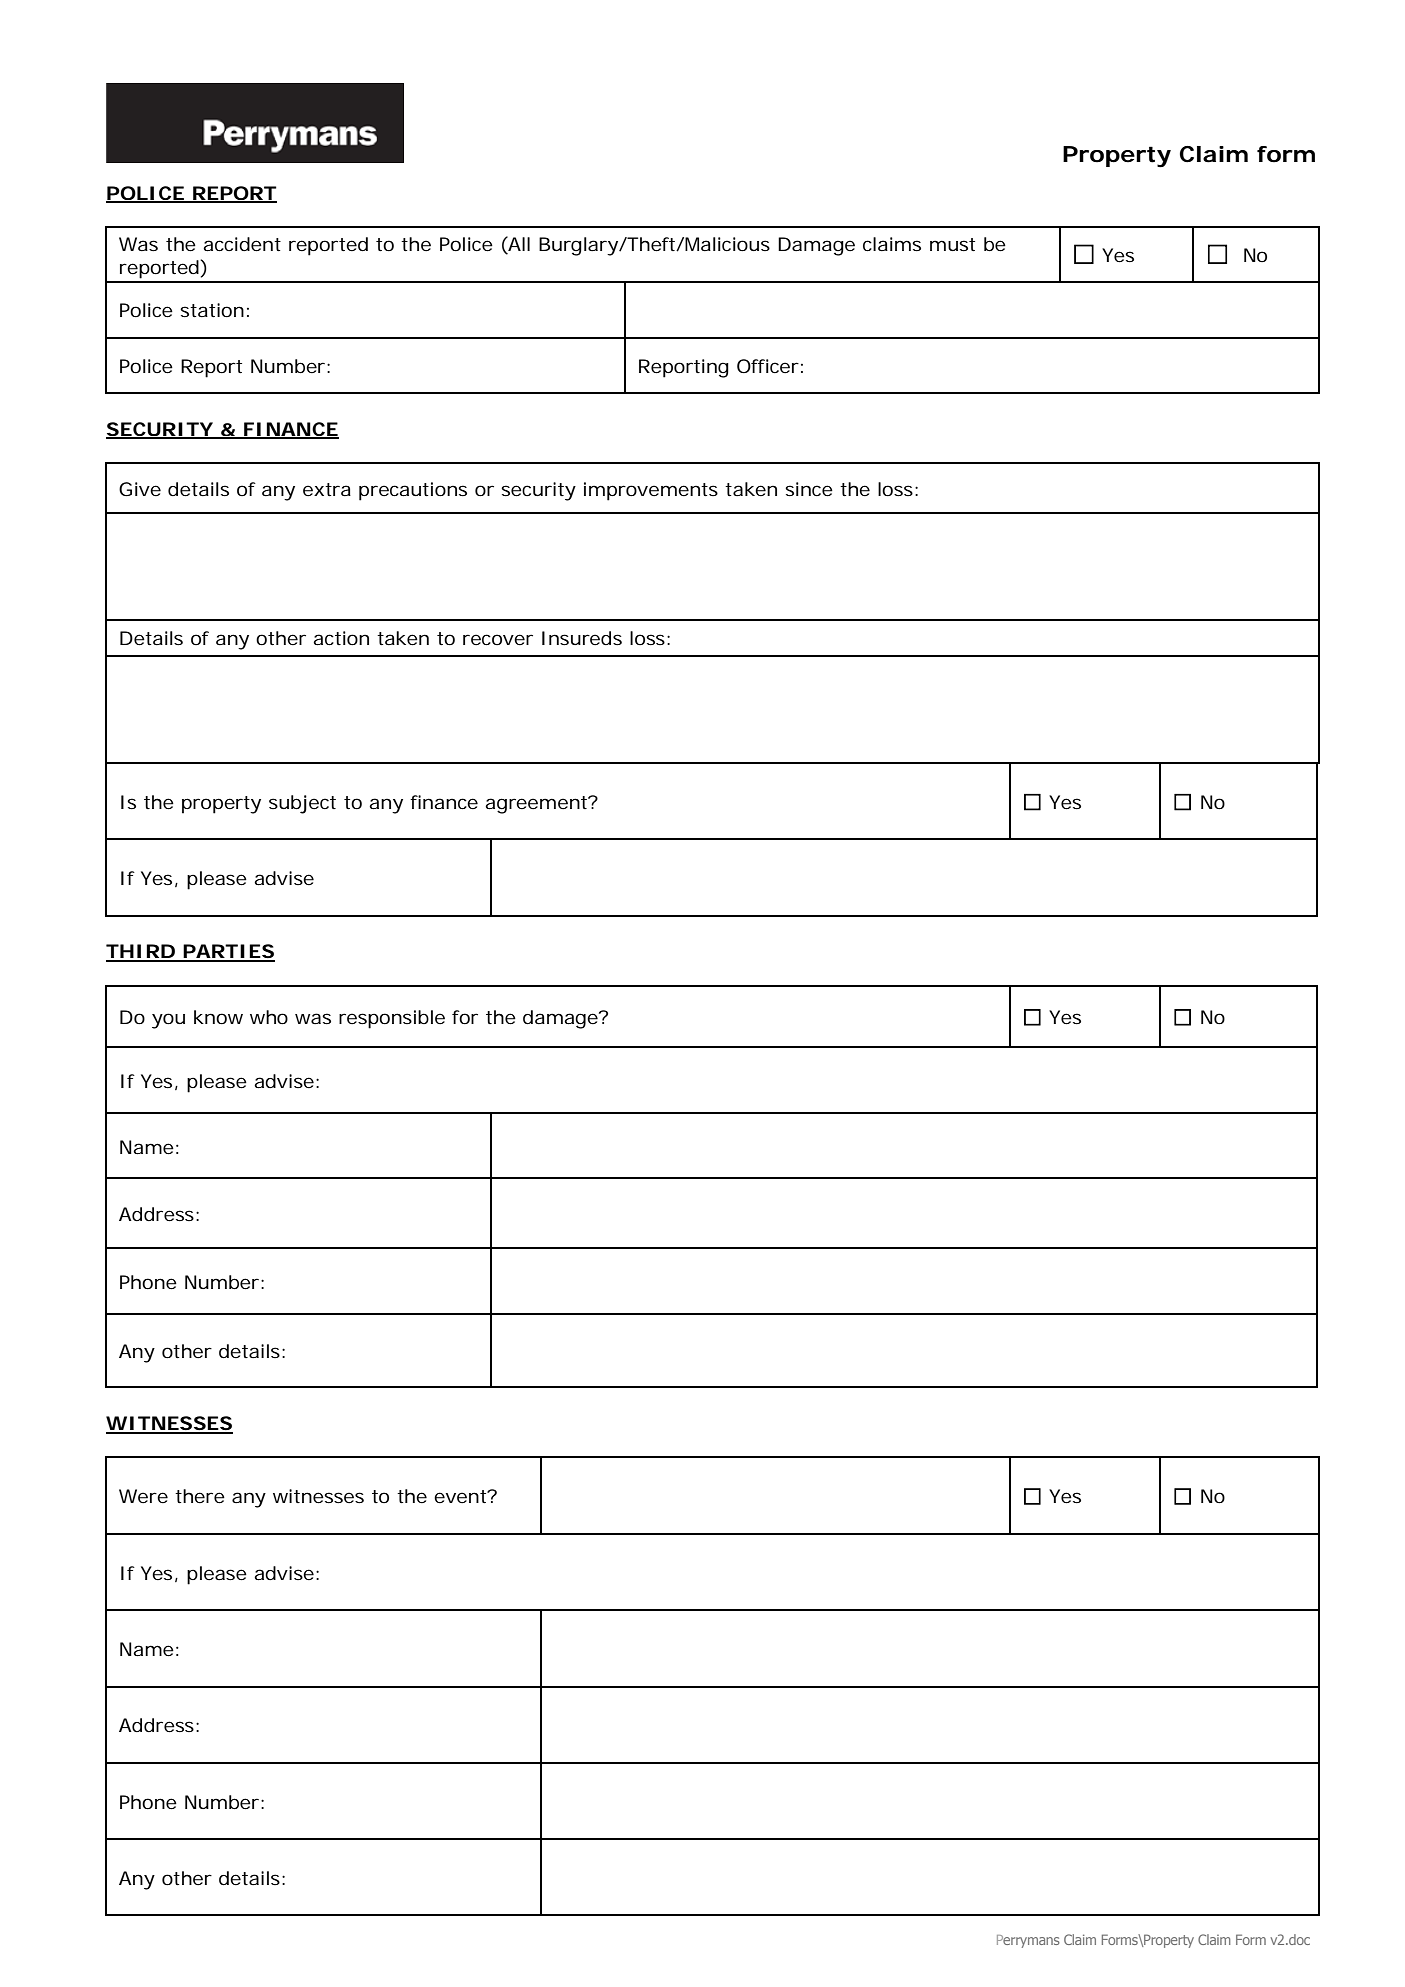  I want to click on accident, so click(242, 244).
